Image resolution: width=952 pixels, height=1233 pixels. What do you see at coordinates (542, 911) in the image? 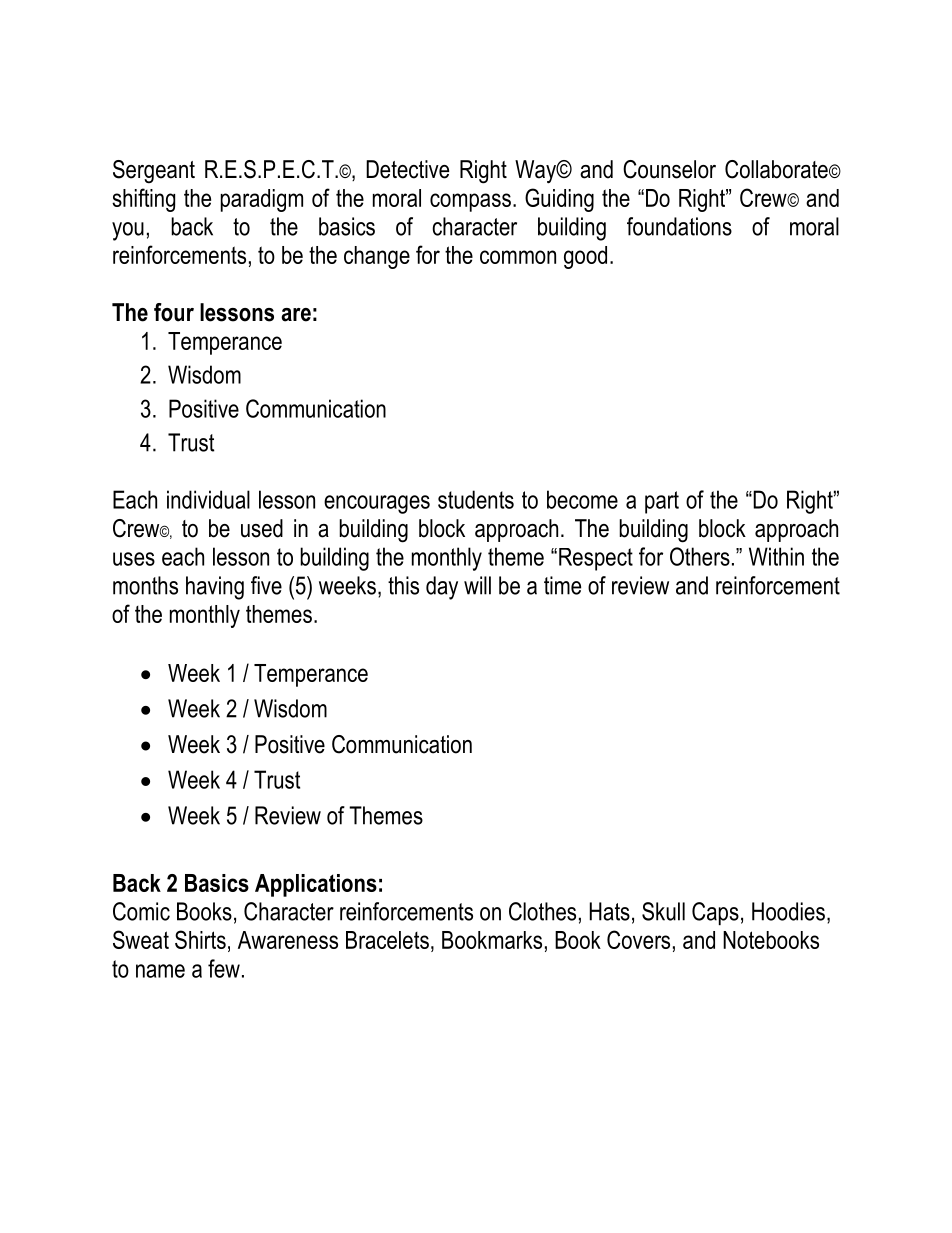
I see `Clothes` at bounding box center [542, 911].
